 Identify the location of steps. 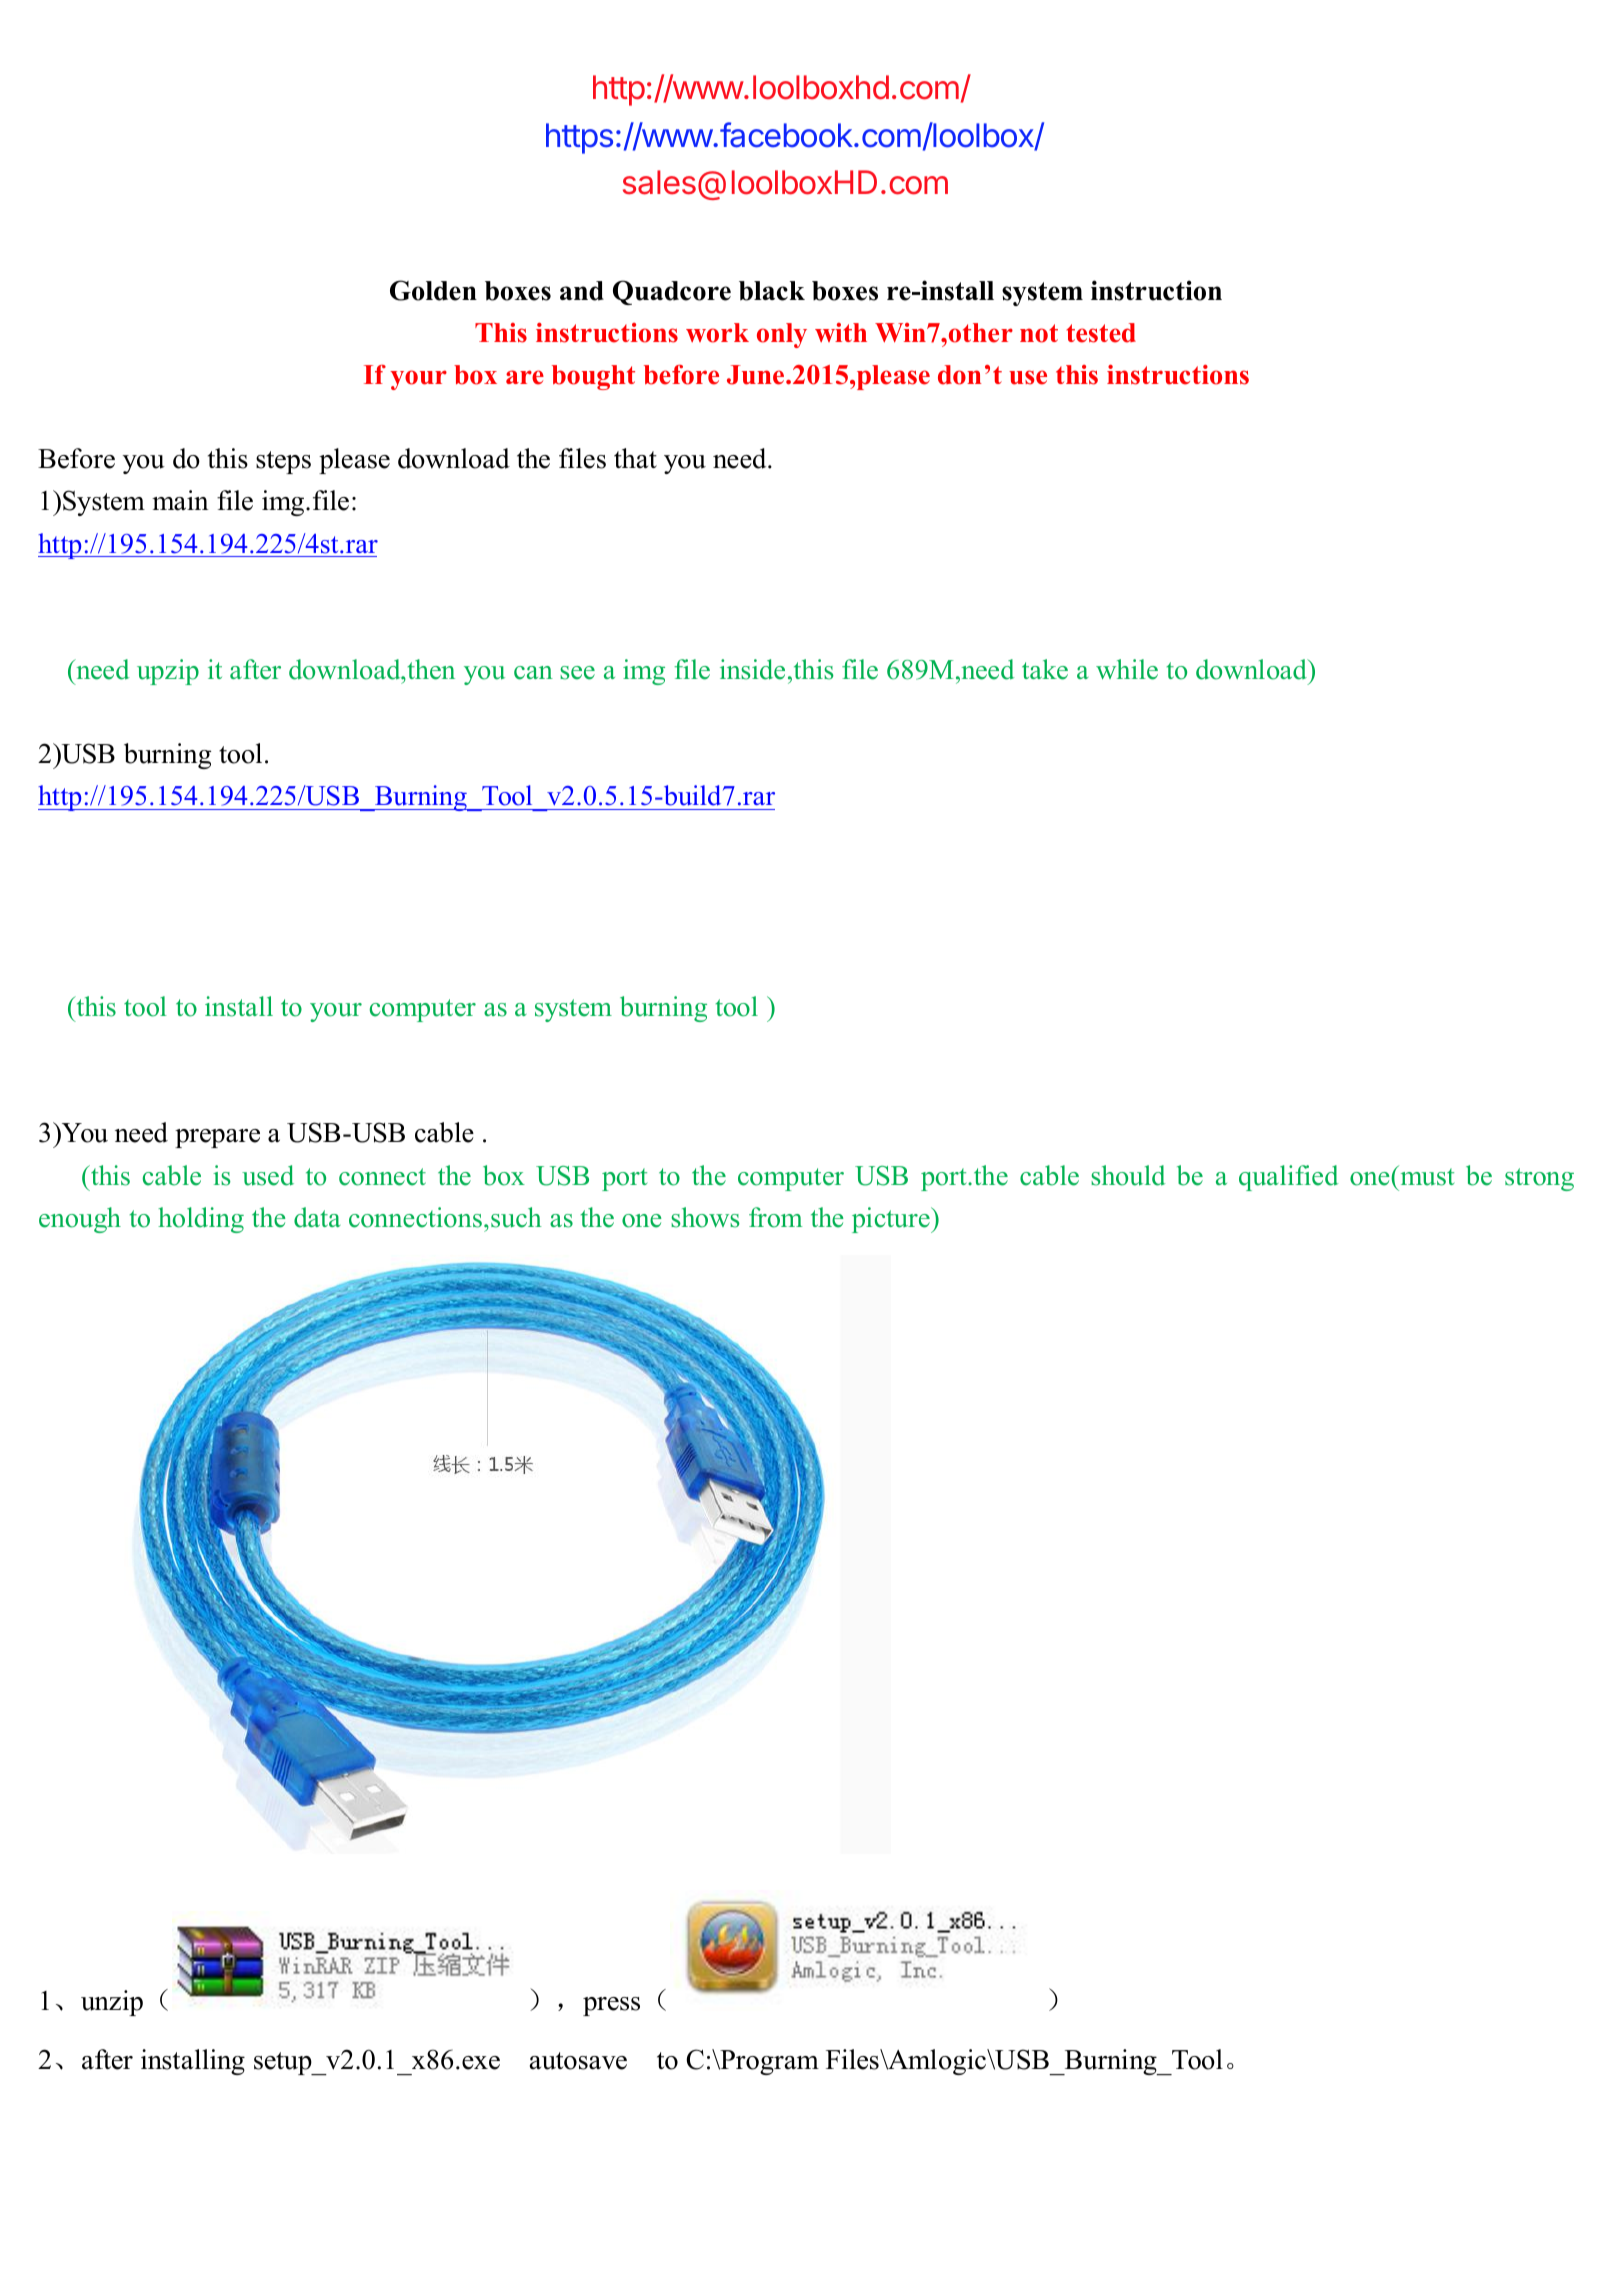
(283, 462).
